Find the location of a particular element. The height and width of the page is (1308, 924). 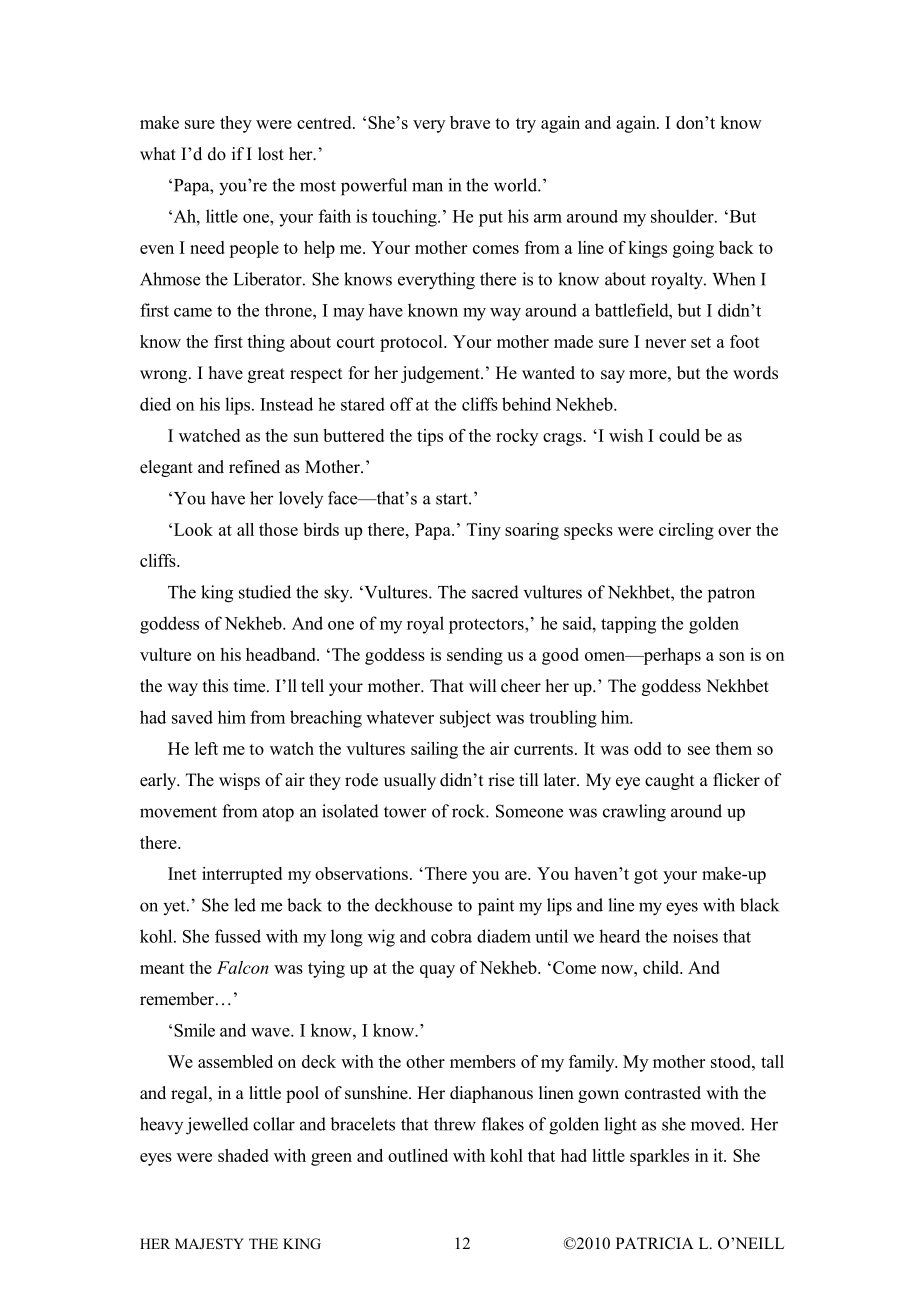

shoulder is located at coordinates (683, 216).
